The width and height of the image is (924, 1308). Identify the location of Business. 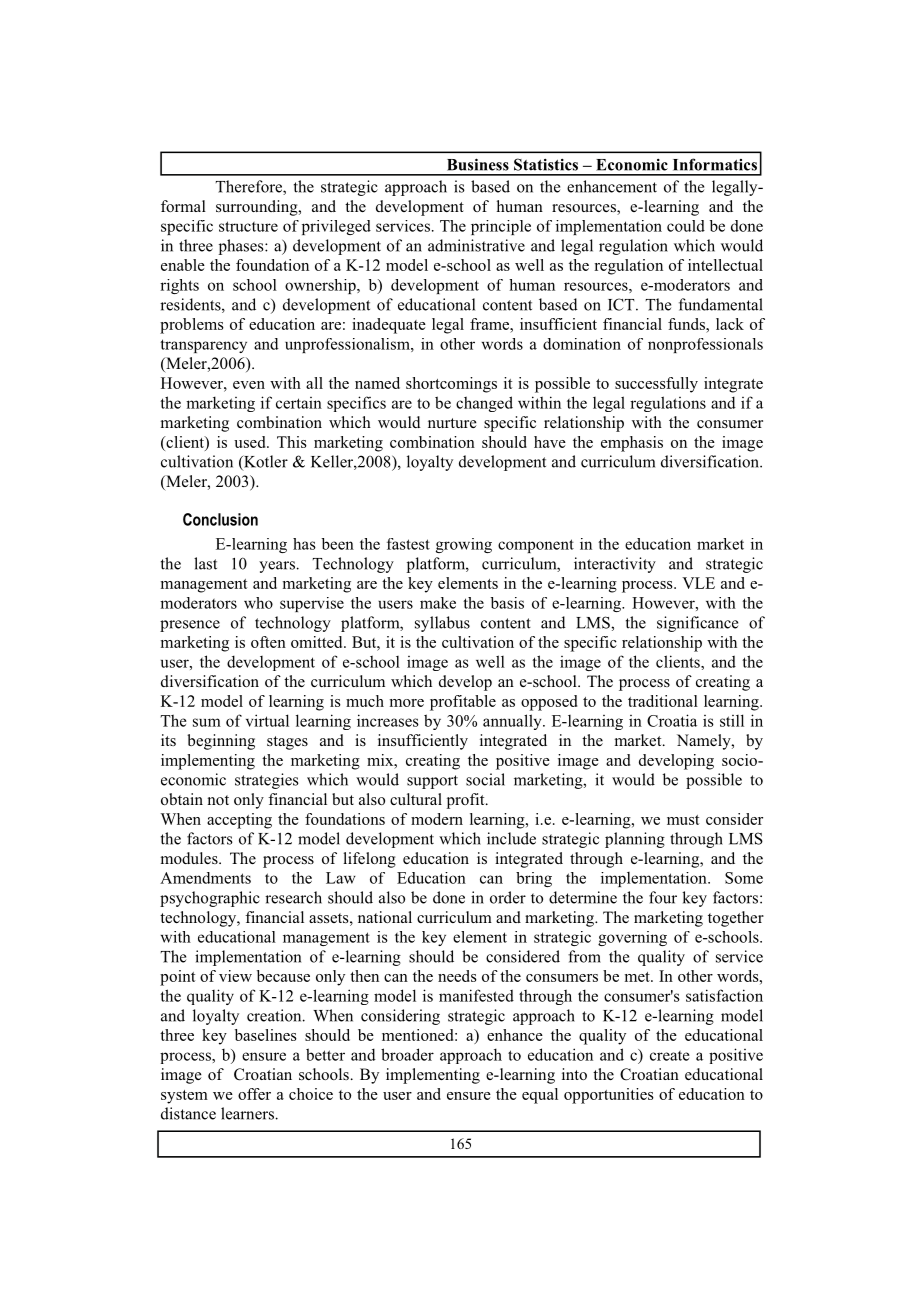
(478, 164).
